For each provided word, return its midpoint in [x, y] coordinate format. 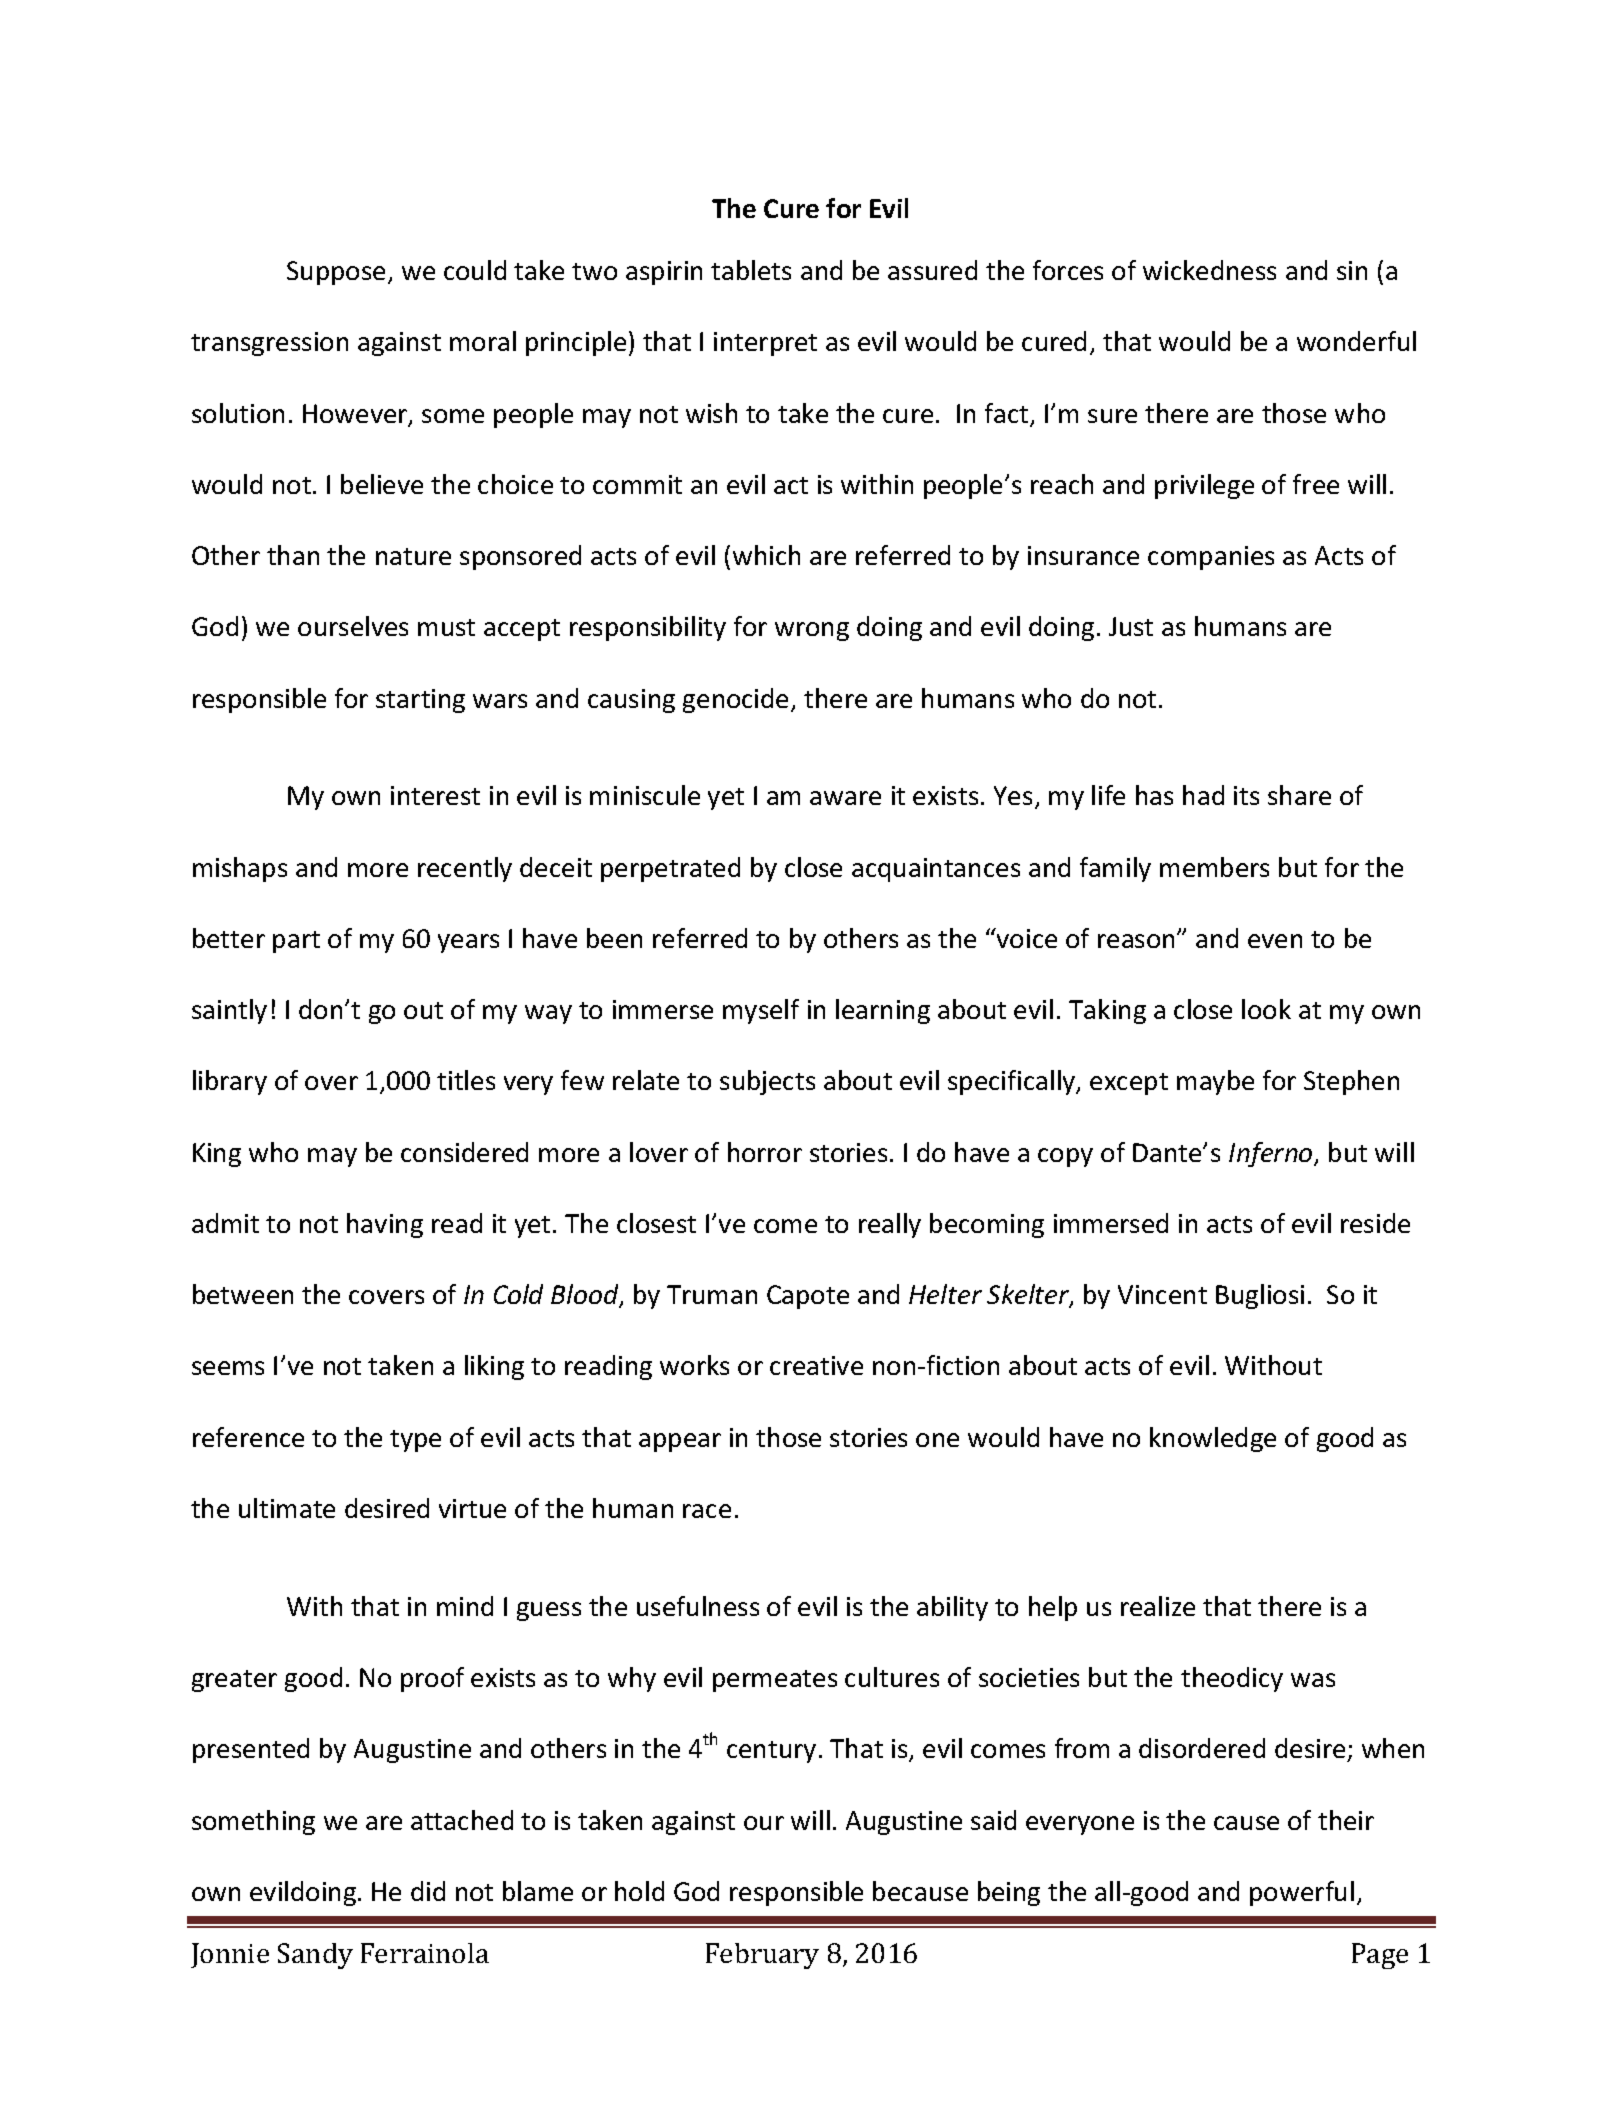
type [415, 1441]
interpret [765, 344]
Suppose [336, 273]
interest [435, 795]
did [428, 1891]
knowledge [1213, 1439]
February [762, 1956]
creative [816, 1365]
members [1214, 867]
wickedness [1209, 270]
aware [845, 798]
